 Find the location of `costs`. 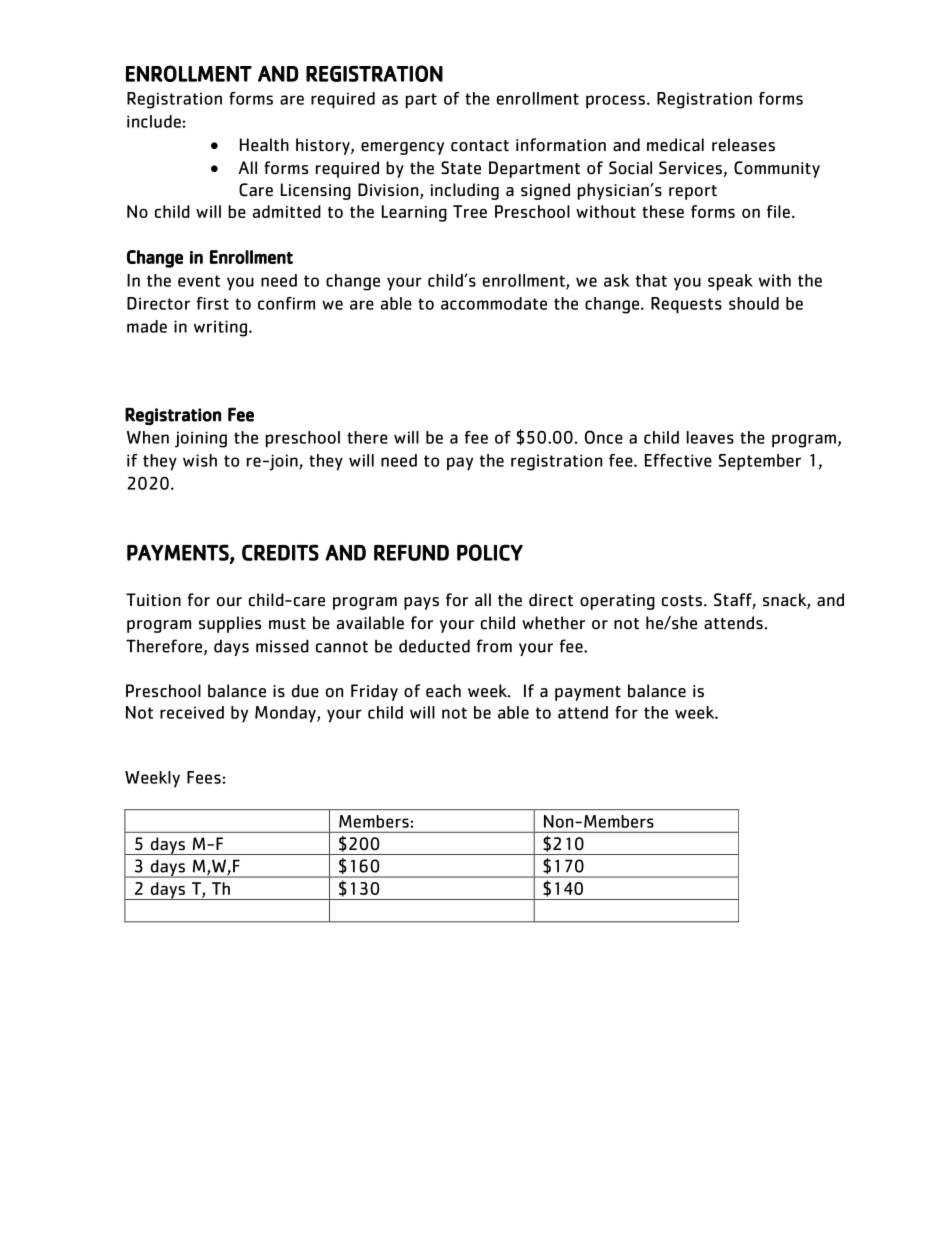

costs is located at coordinates (682, 601).
